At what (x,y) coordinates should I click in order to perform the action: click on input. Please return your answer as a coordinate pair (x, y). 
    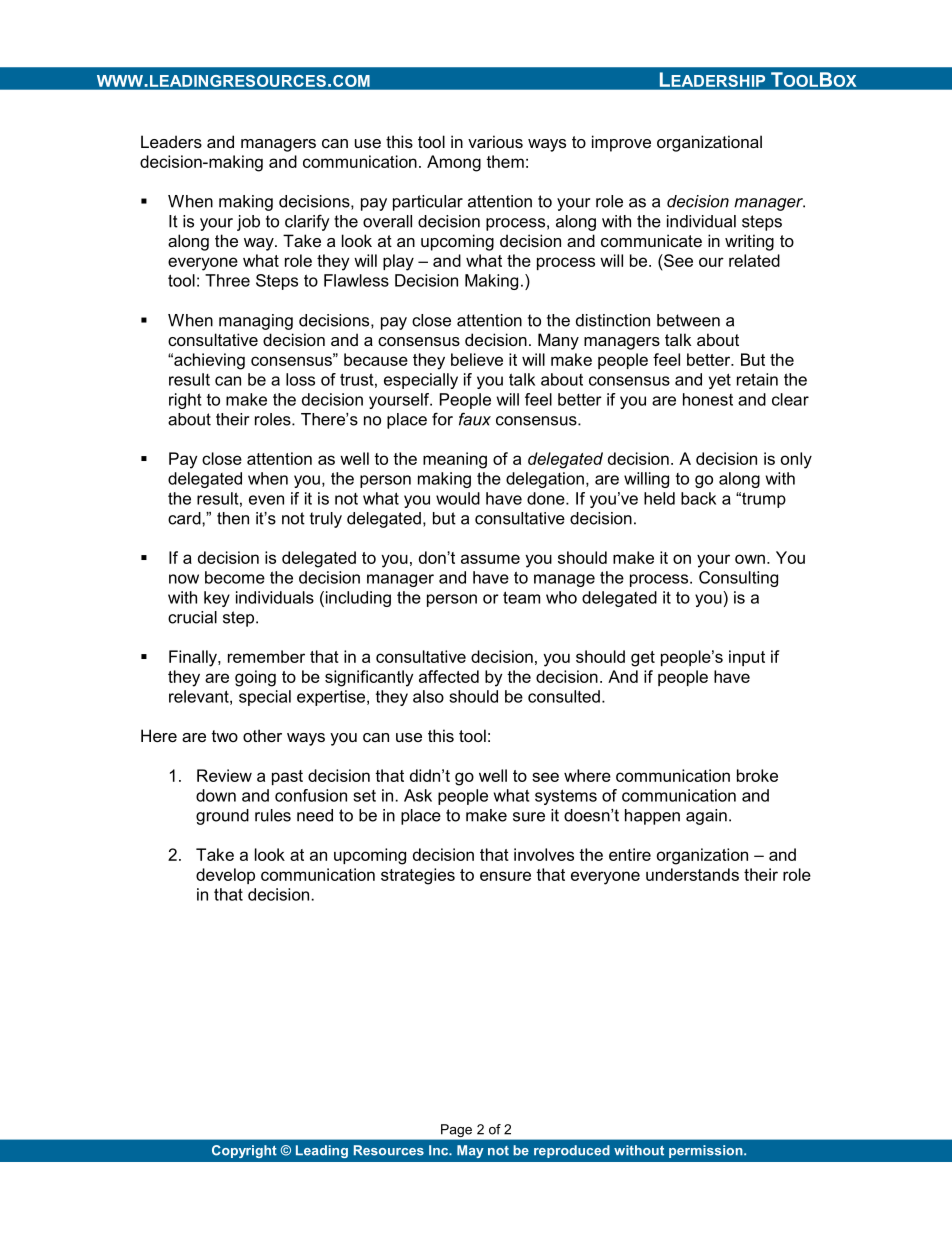
    Looking at the image, I should click on (747, 658).
